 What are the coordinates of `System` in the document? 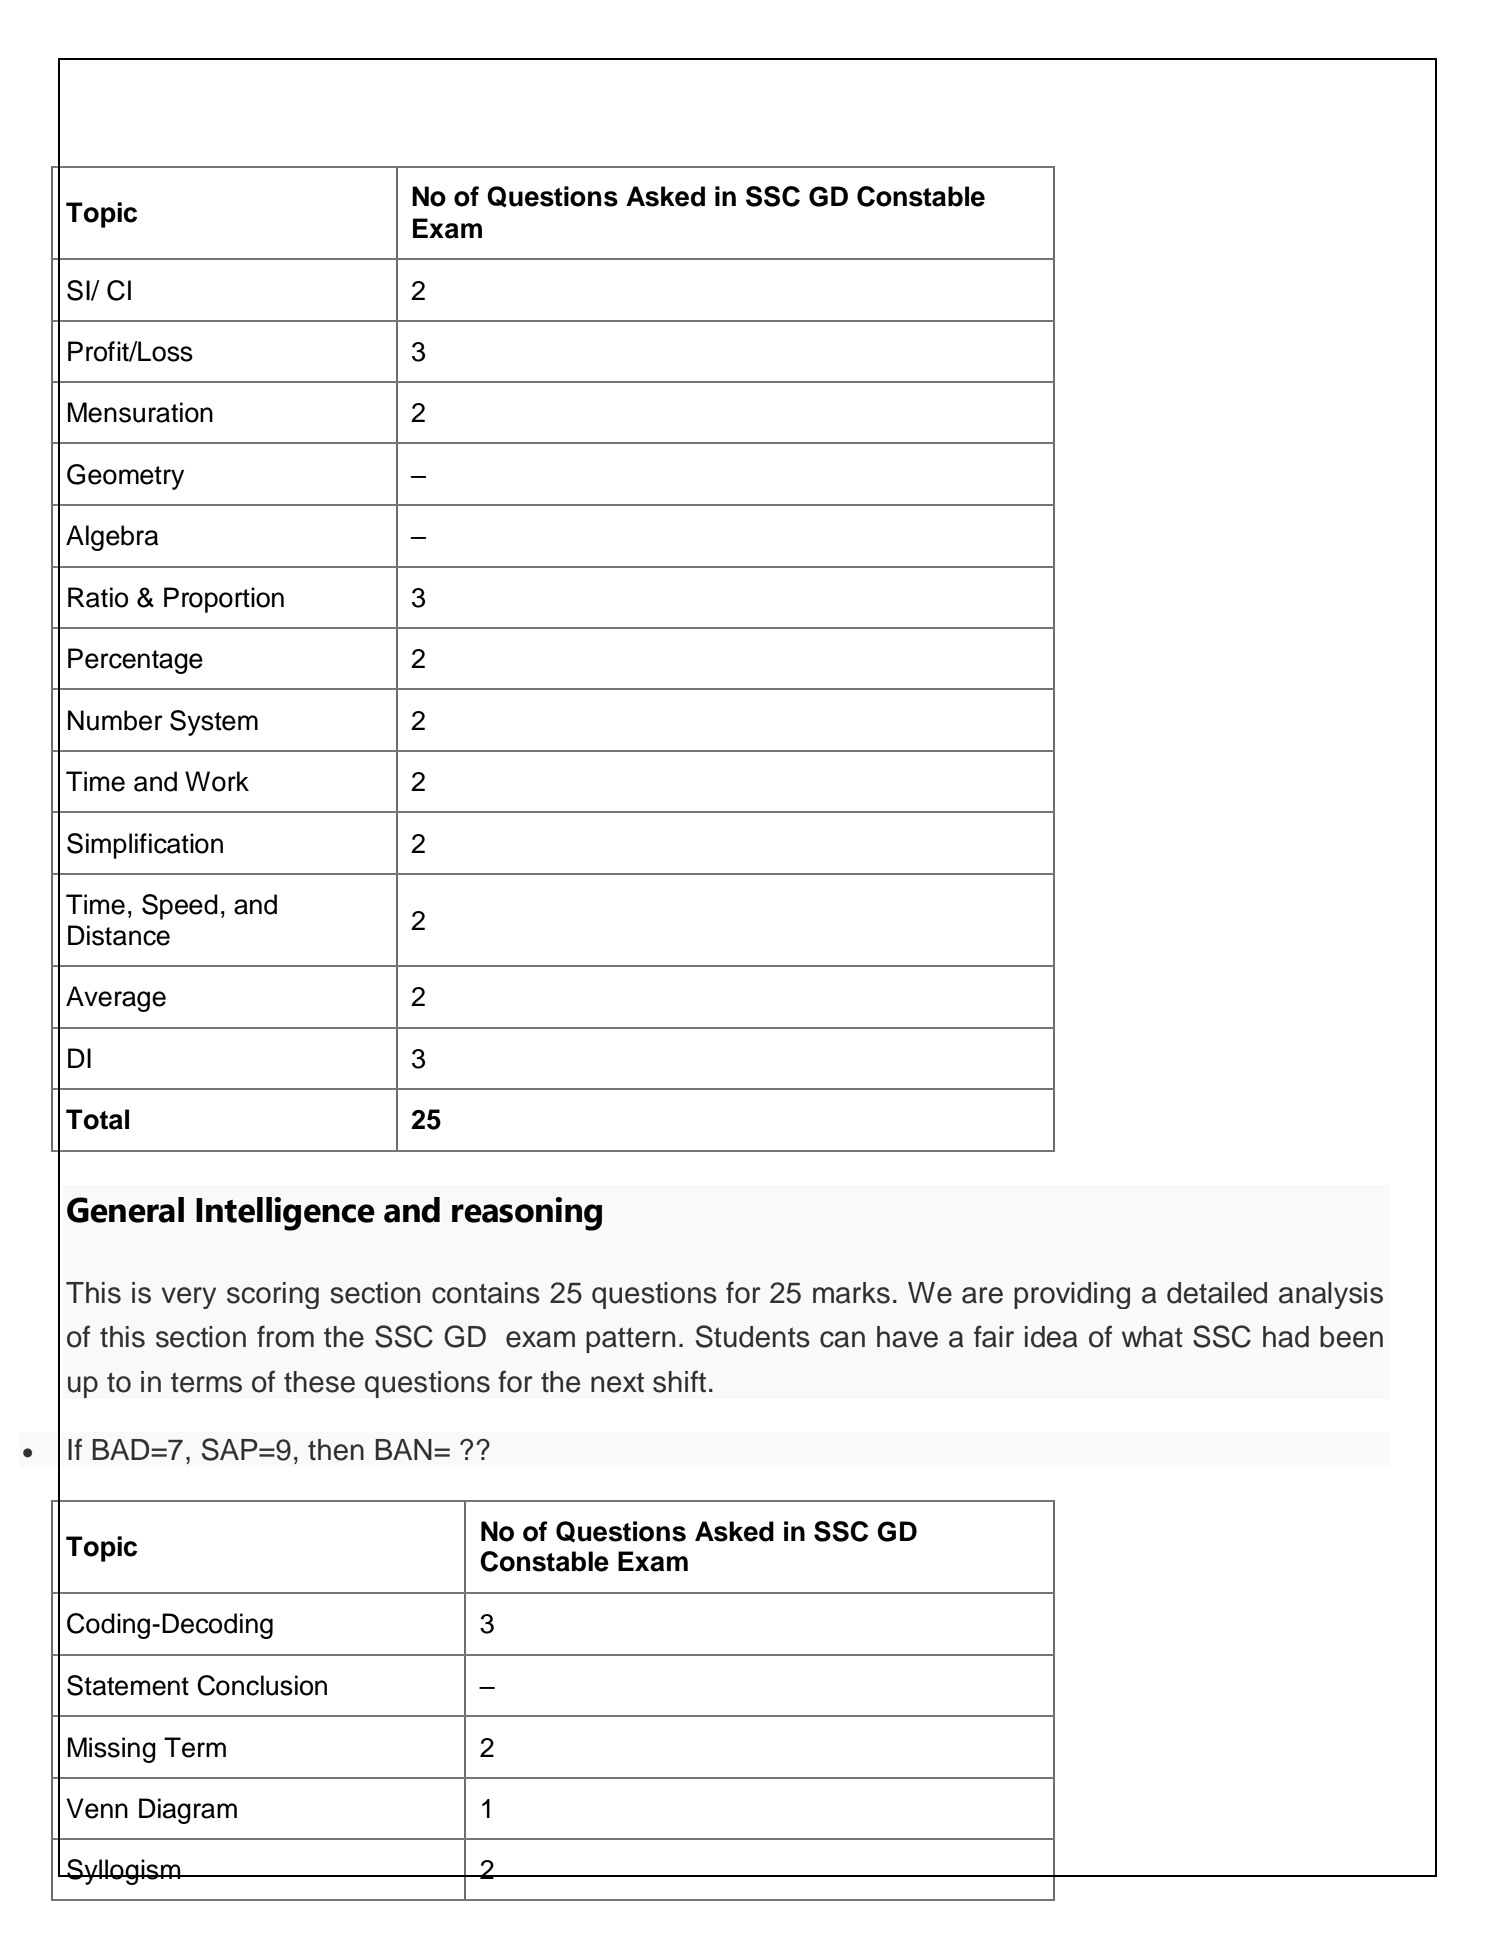 It's located at (214, 723).
